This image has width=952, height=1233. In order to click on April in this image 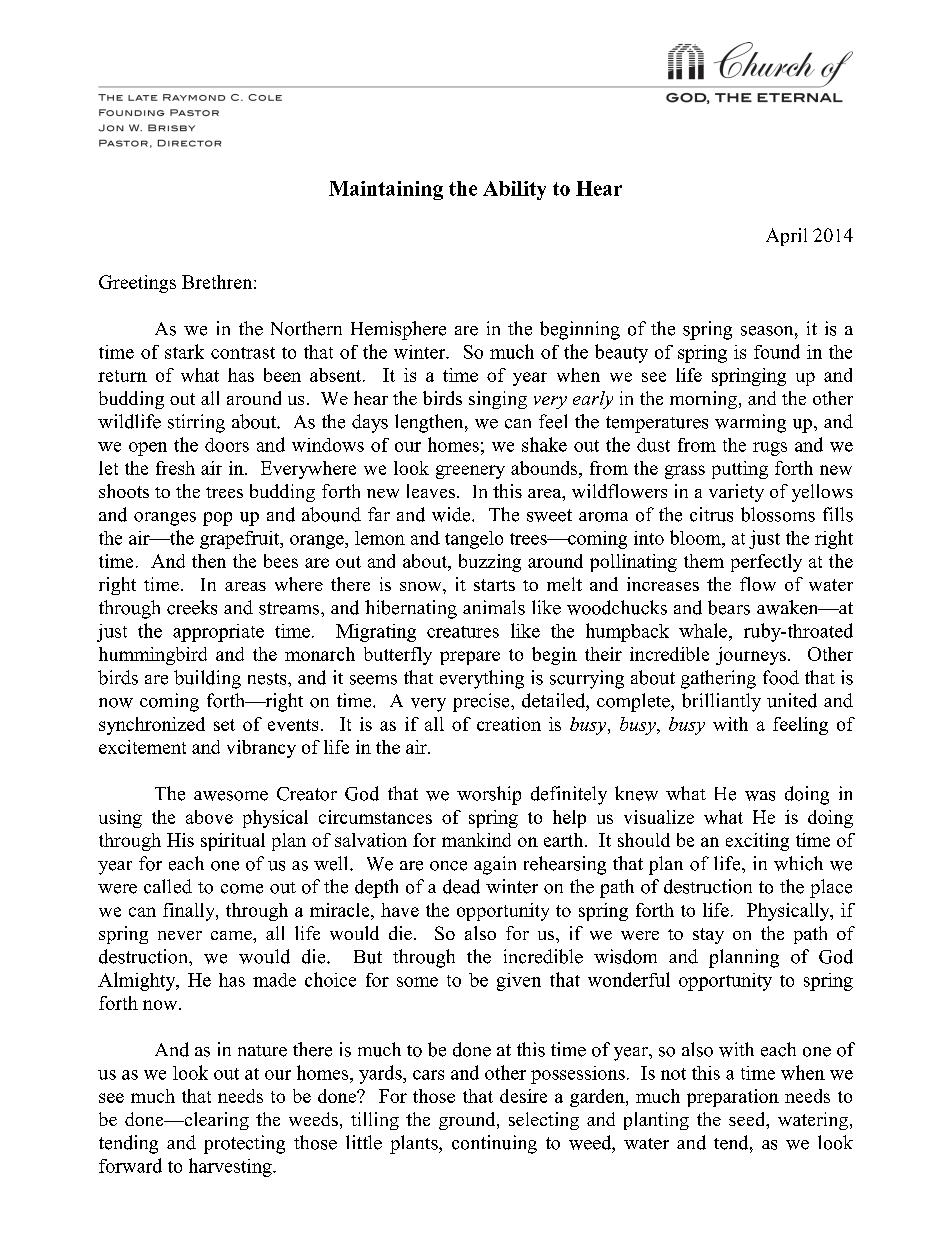, I will do `click(786, 237)`.
